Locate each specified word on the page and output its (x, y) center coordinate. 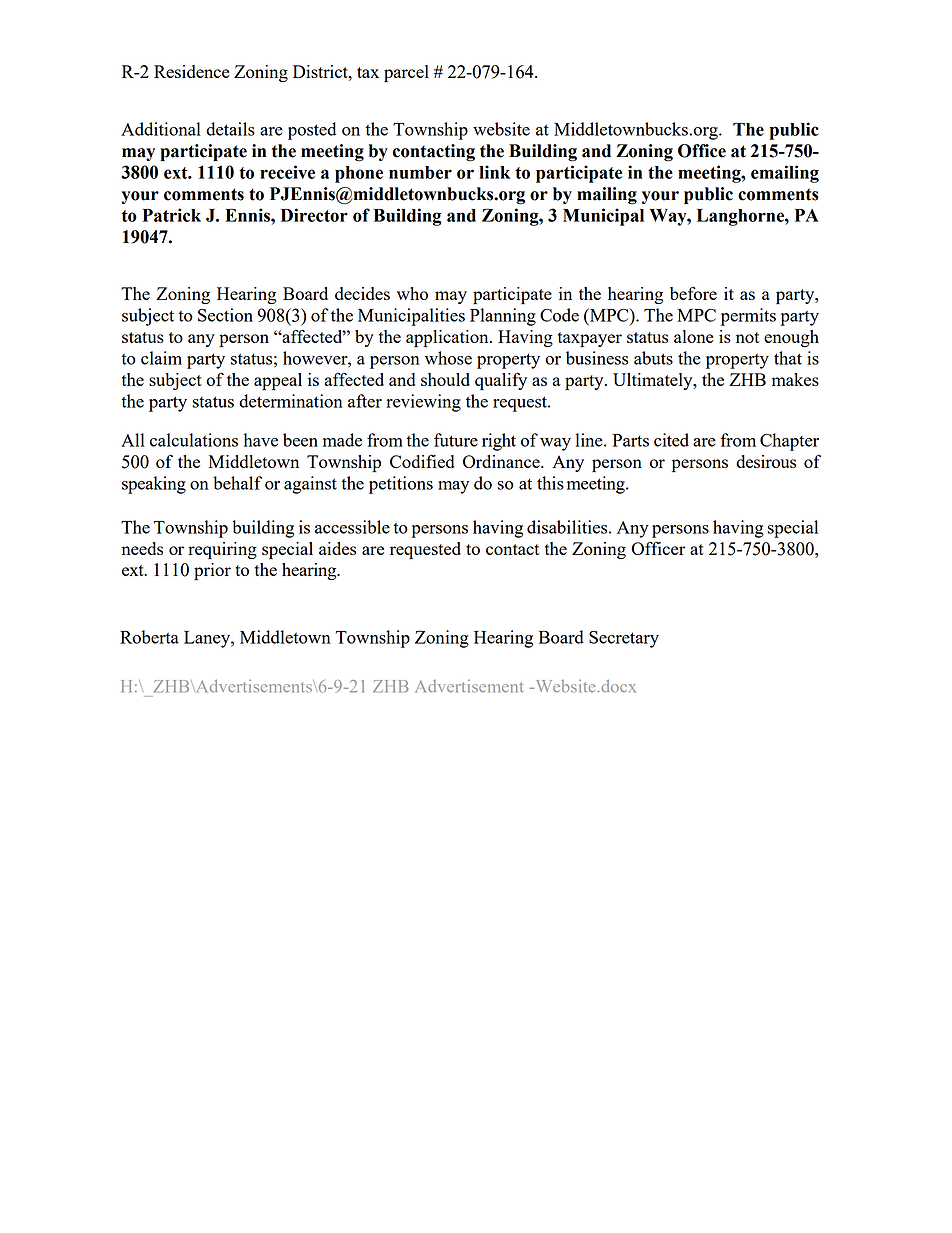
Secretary (624, 639)
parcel (406, 74)
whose (448, 358)
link (494, 172)
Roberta (149, 637)
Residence (192, 71)
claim (161, 358)
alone (694, 336)
